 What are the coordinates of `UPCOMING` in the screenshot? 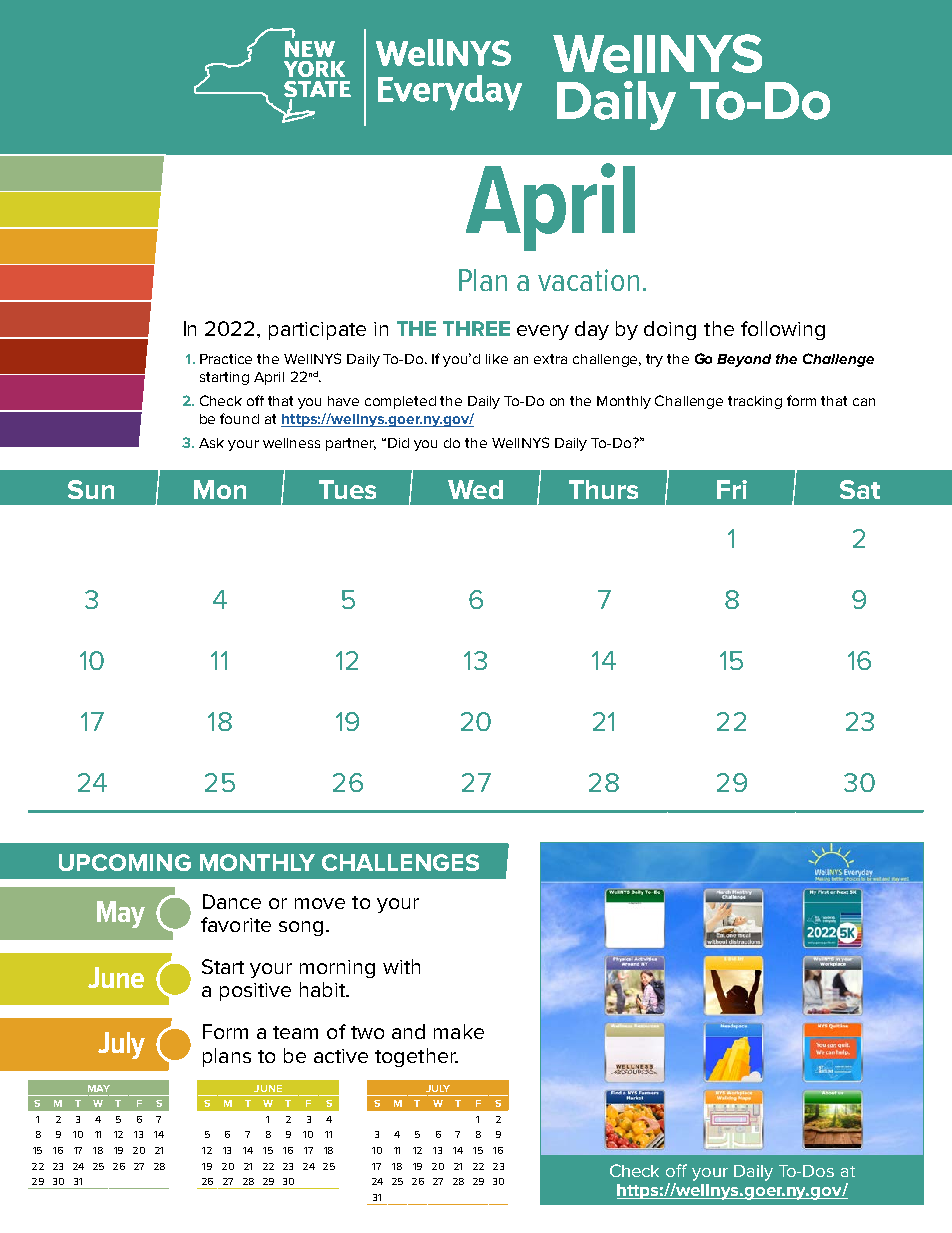 It's located at (125, 862).
